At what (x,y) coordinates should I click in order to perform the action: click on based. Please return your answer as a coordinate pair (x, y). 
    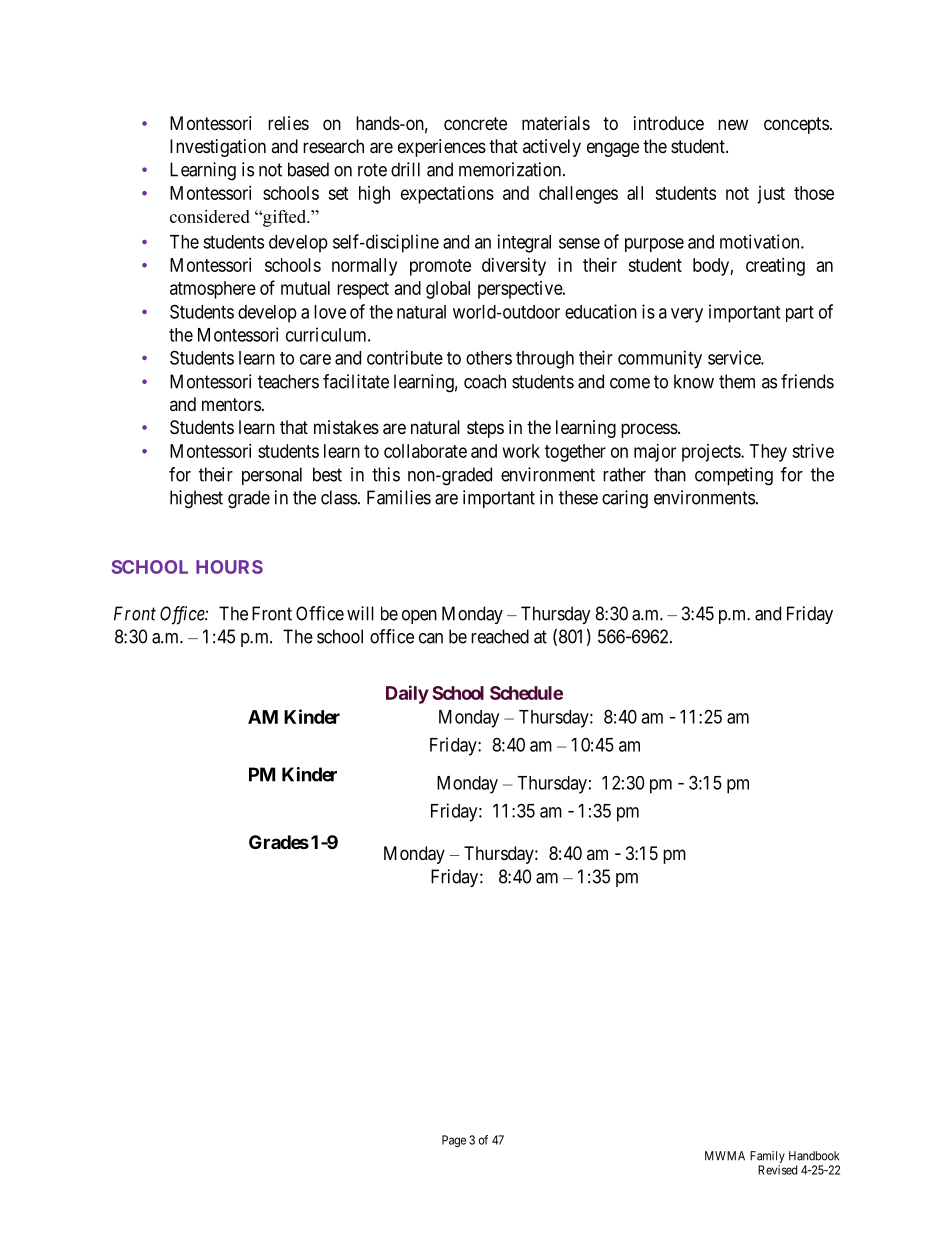
    Looking at the image, I should click on (308, 169).
